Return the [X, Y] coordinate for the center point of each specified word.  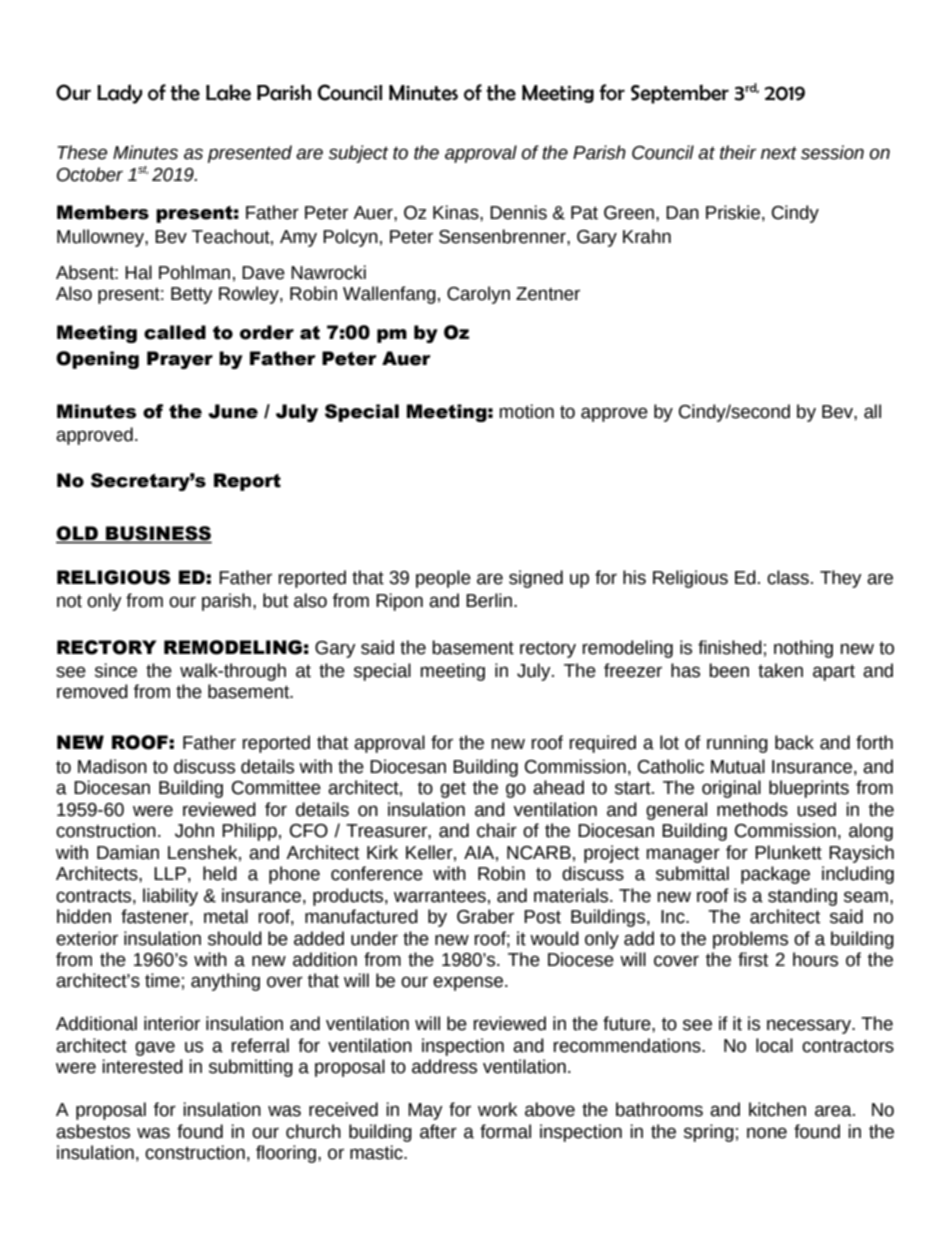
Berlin [489, 600]
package [775, 875]
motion [527, 411]
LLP [170, 873]
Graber [485, 916]
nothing [803, 649]
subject [358, 154]
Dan [682, 213]
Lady [119, 94]
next [779, 153]
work [497, 1109]
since [116, 670]
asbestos [93, 1131]
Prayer [180, 360]
